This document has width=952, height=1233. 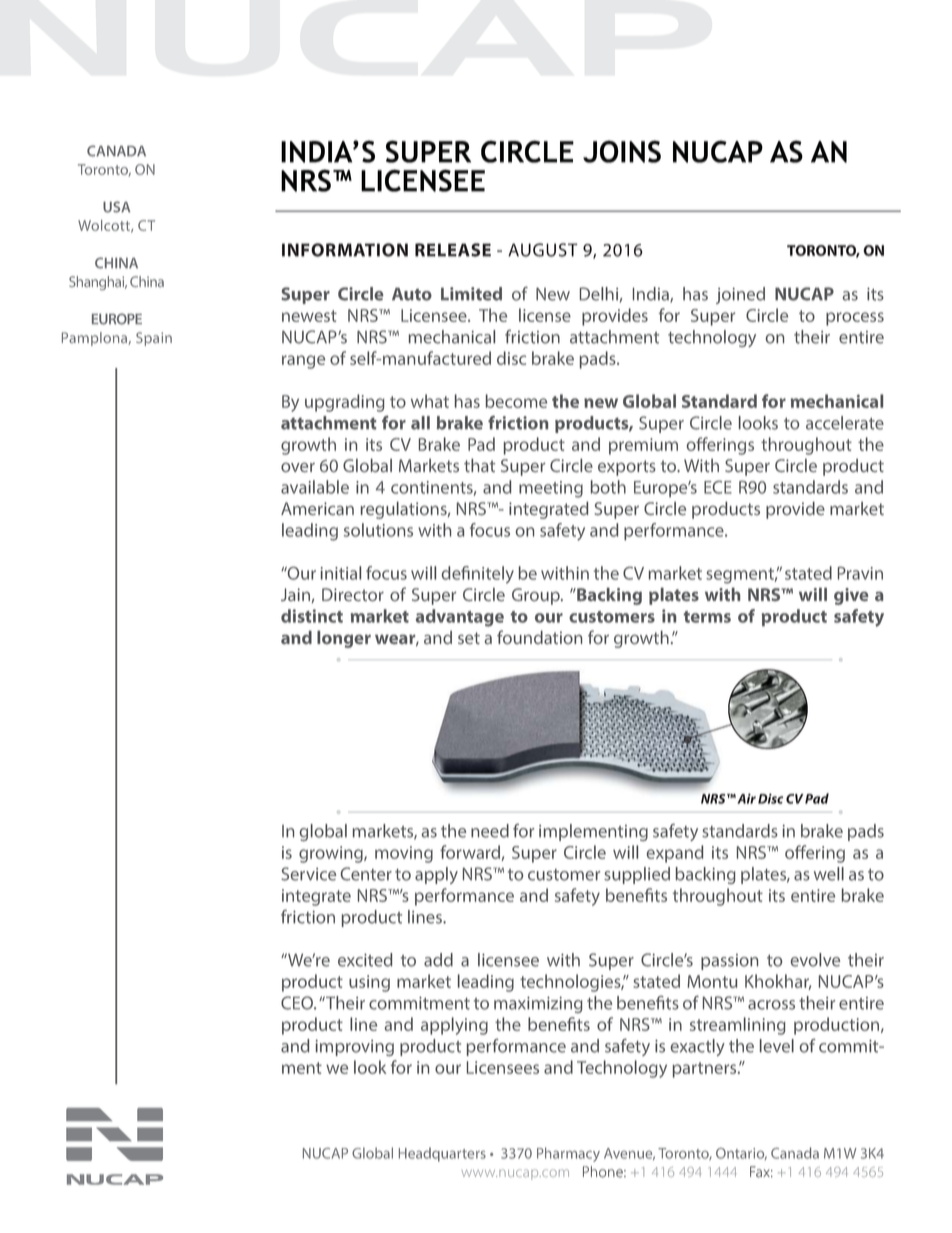 What do you see at coordinates (490, 831) in the document?
I see `need` at bounding box center [490, 831].
